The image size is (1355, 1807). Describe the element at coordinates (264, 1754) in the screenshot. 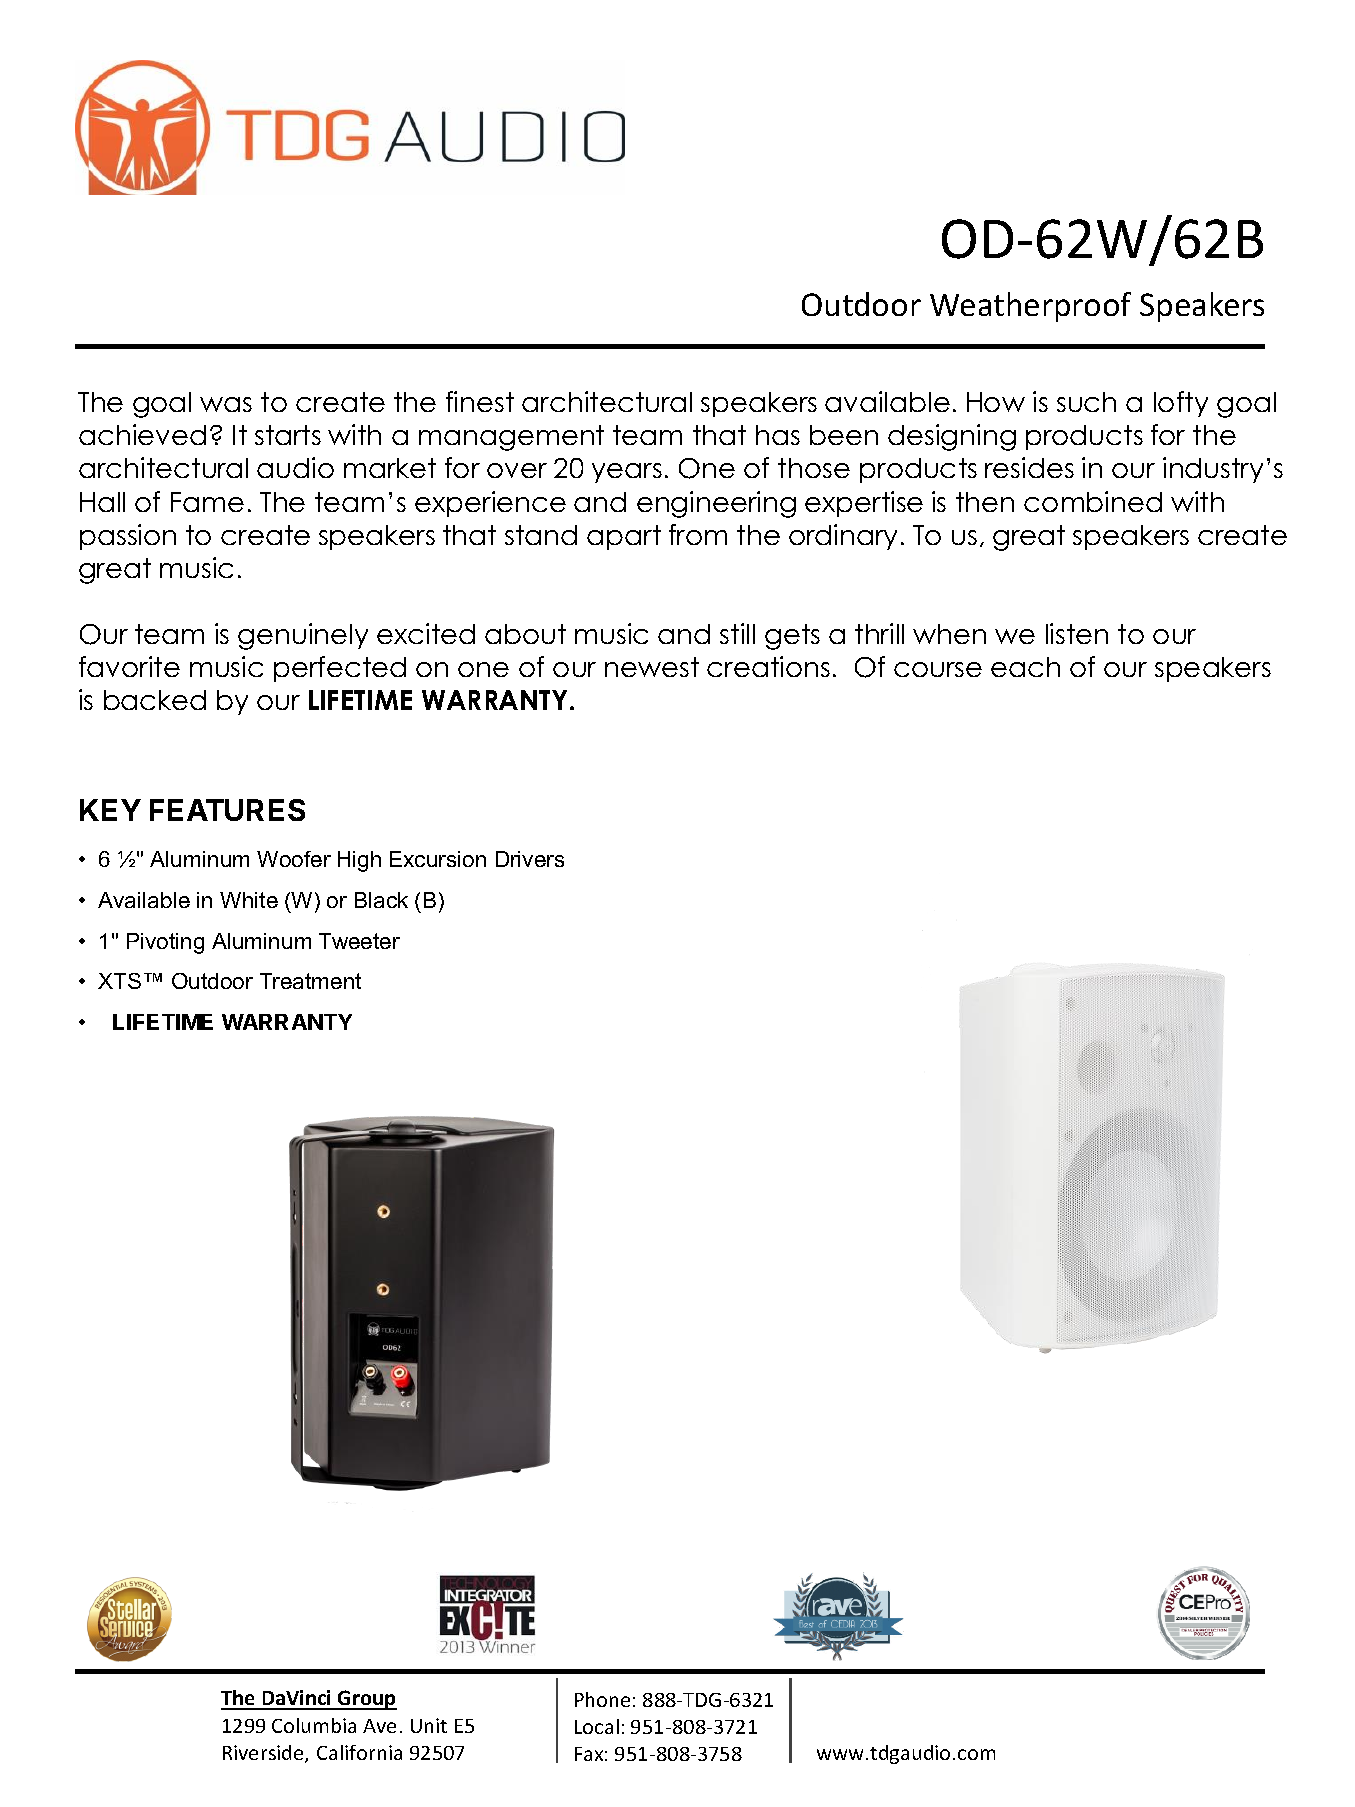

I see `Riverside` at that location.
